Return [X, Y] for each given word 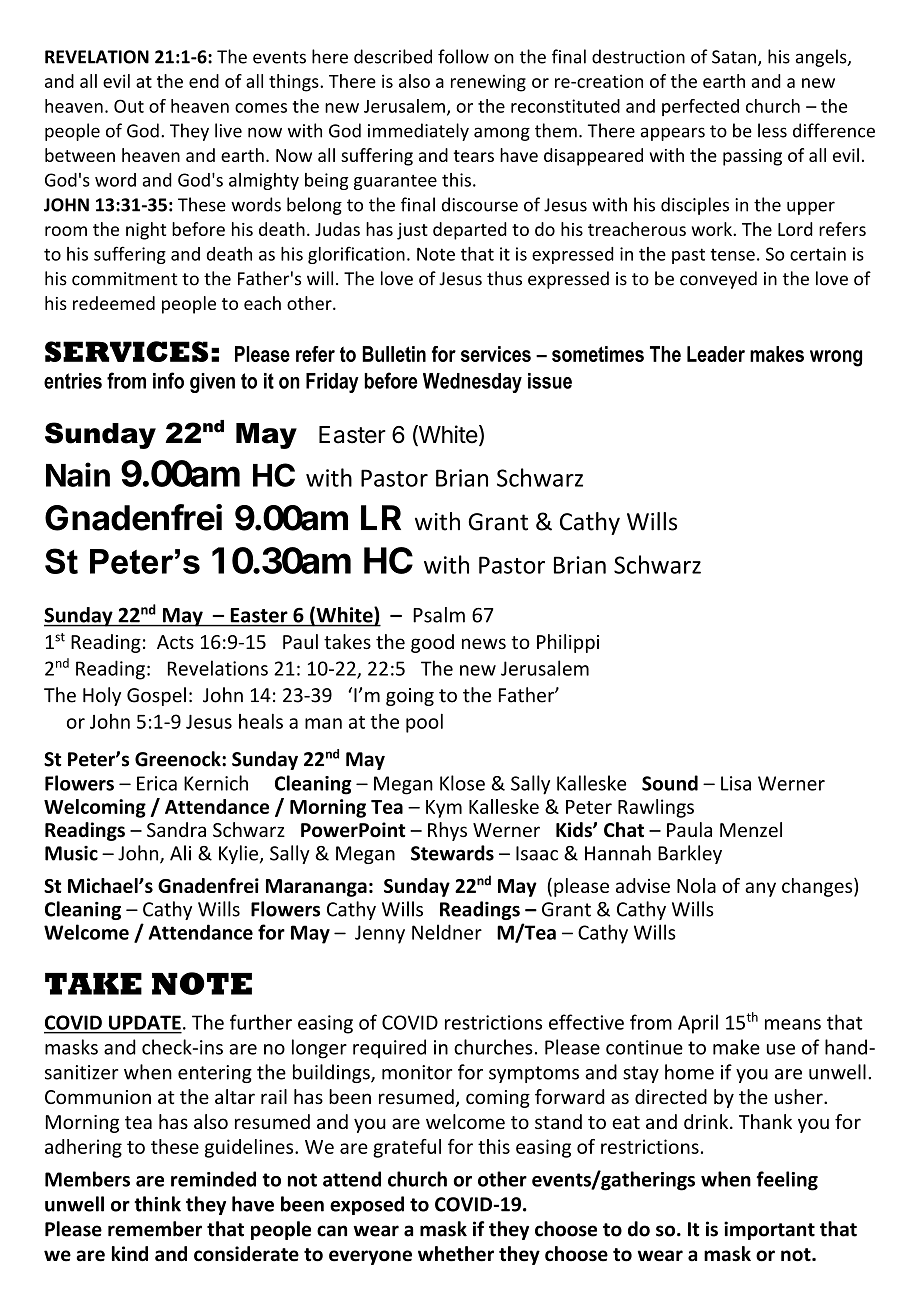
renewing [488, 83]
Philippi [568, 643]
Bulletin [394, 354]
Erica [157, 783]
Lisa [736, 783]
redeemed [114, 303]
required [389, 1049]
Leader [716, 354]
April [698, 1024]
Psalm [439, 615]
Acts [175, 642]
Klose [462, 783]
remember [155, 1229]
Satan [734, 57]
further [261, 1022]
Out [129, 106]
